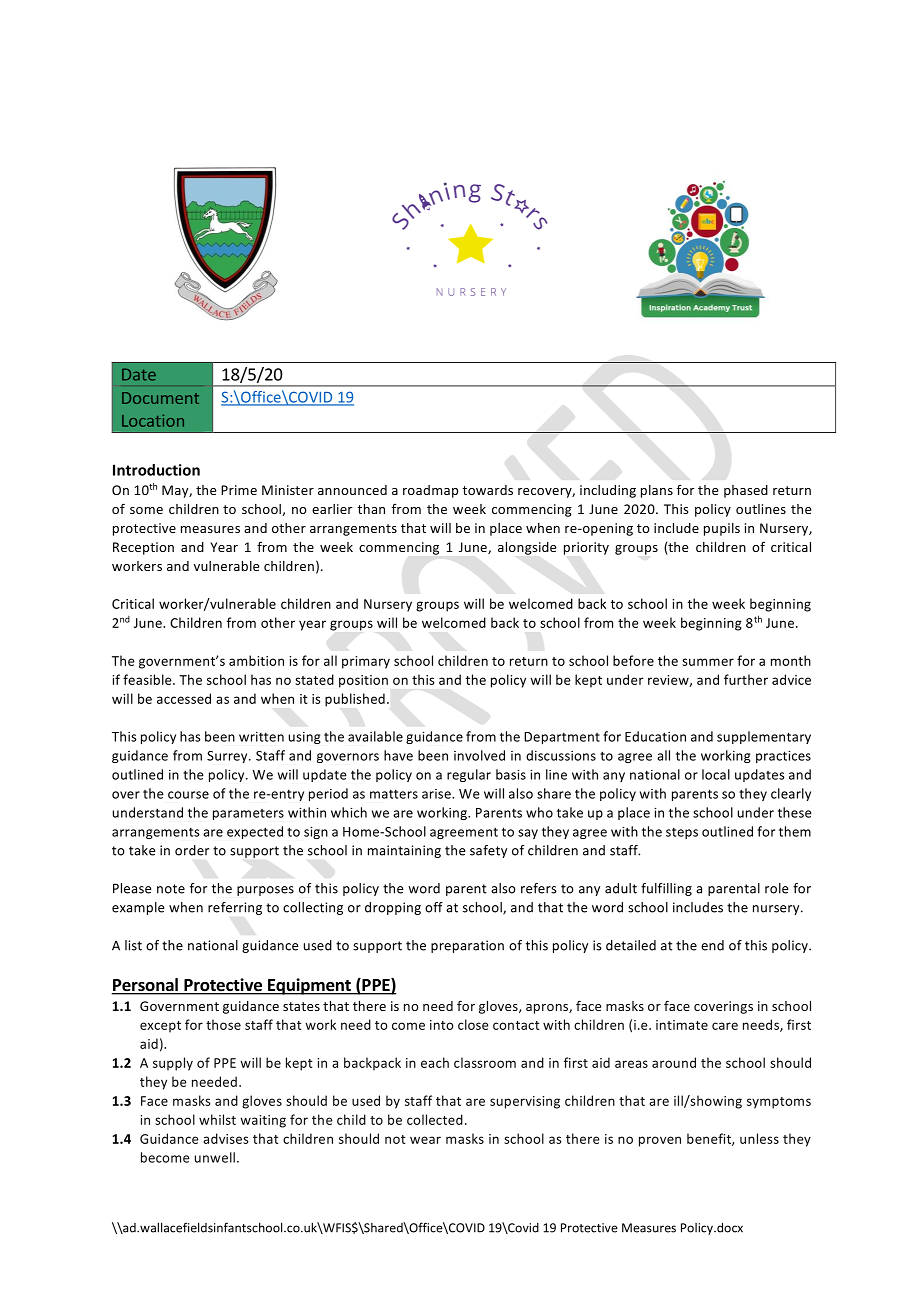 Image resolution: width=924 pixels, height=1308 pixels. I want to click on towards, so click(487, 490).
